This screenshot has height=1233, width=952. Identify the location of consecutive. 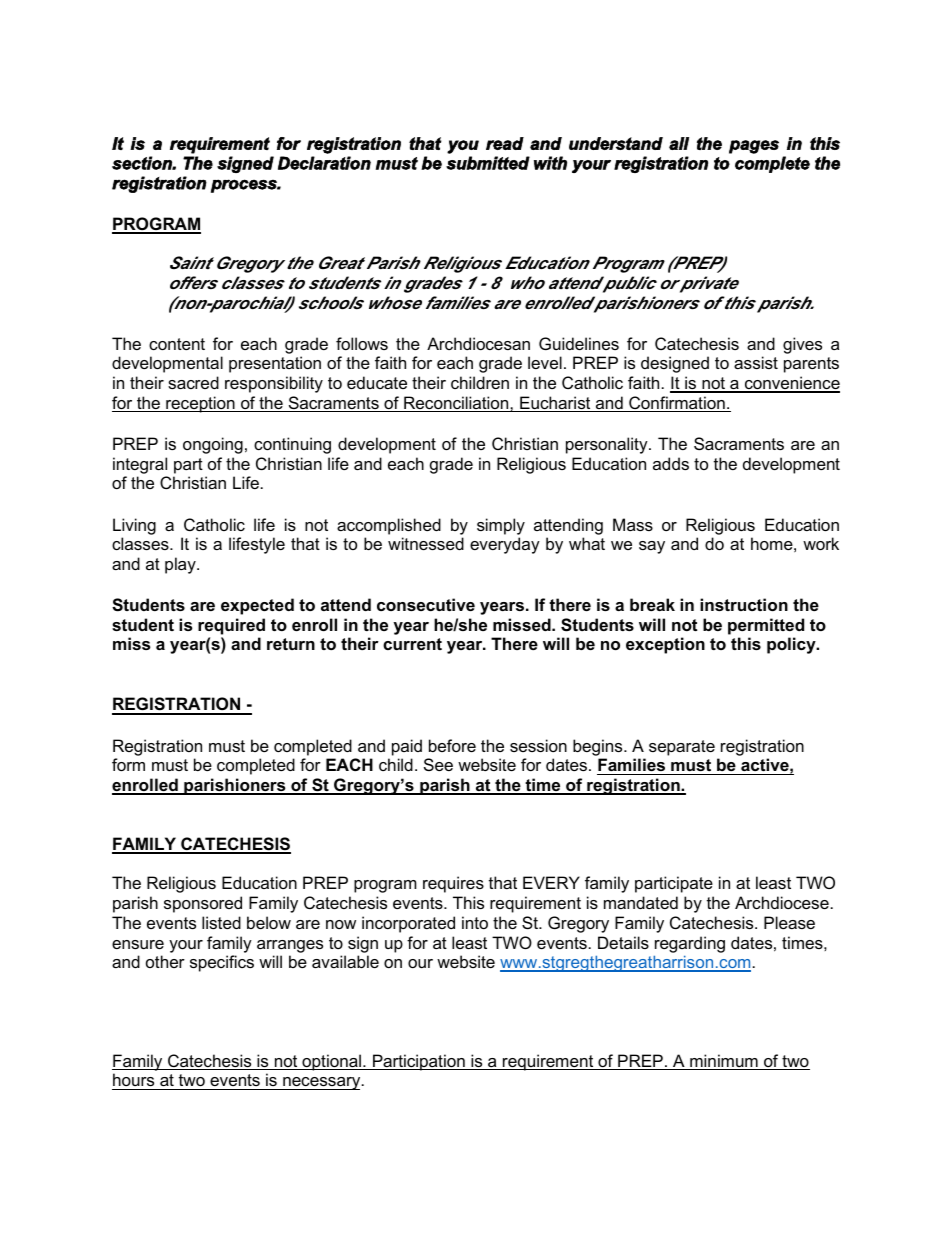
(426, 604).
